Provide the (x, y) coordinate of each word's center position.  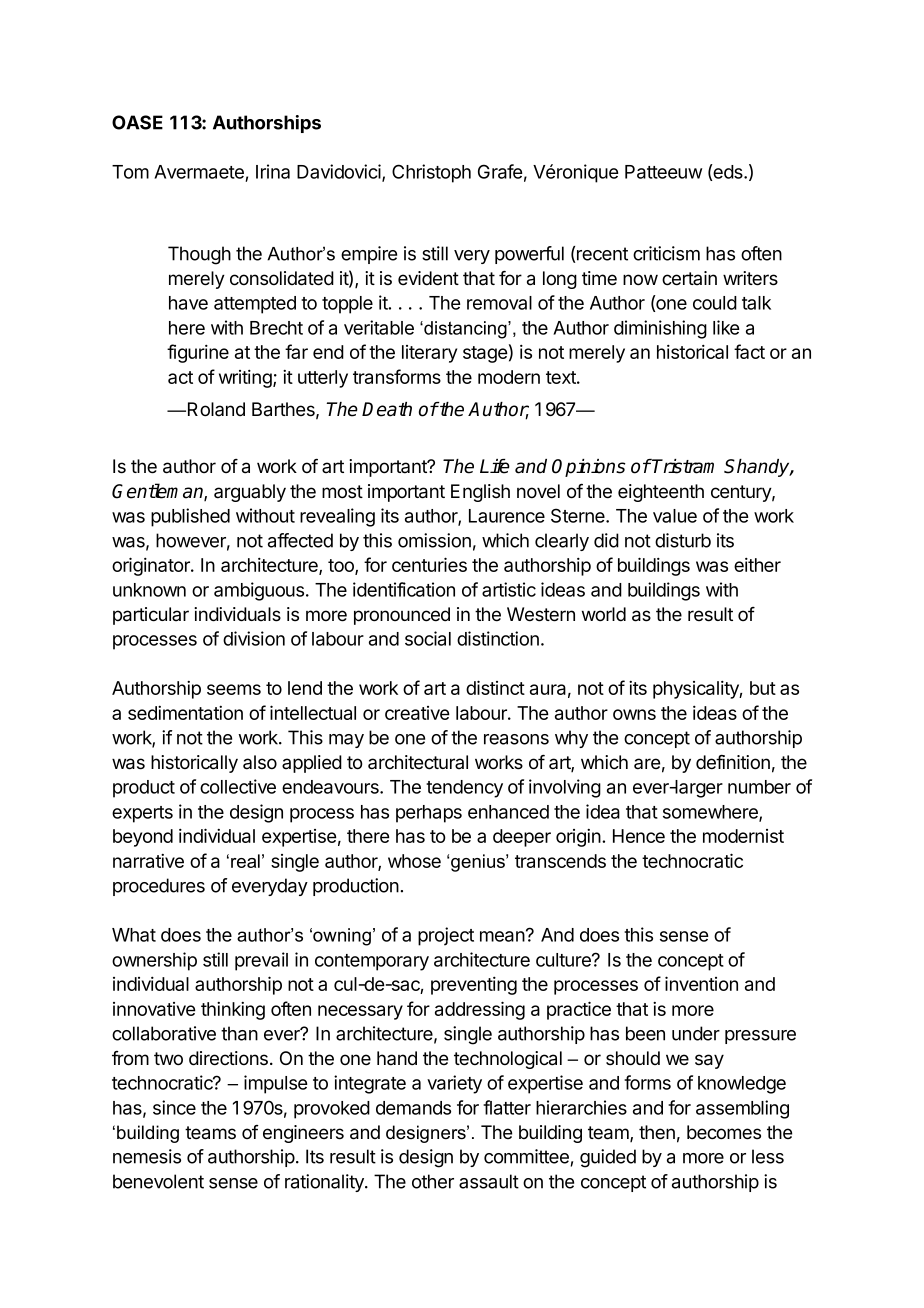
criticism (666, 253)
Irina (273, 171)
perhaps (429, 814)
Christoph (431, 173)
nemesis (147, 1156)
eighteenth (661, 493)
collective (238, 786)
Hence (639, 836)
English (480, 493)
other (433, 1181)
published (190, 517)
